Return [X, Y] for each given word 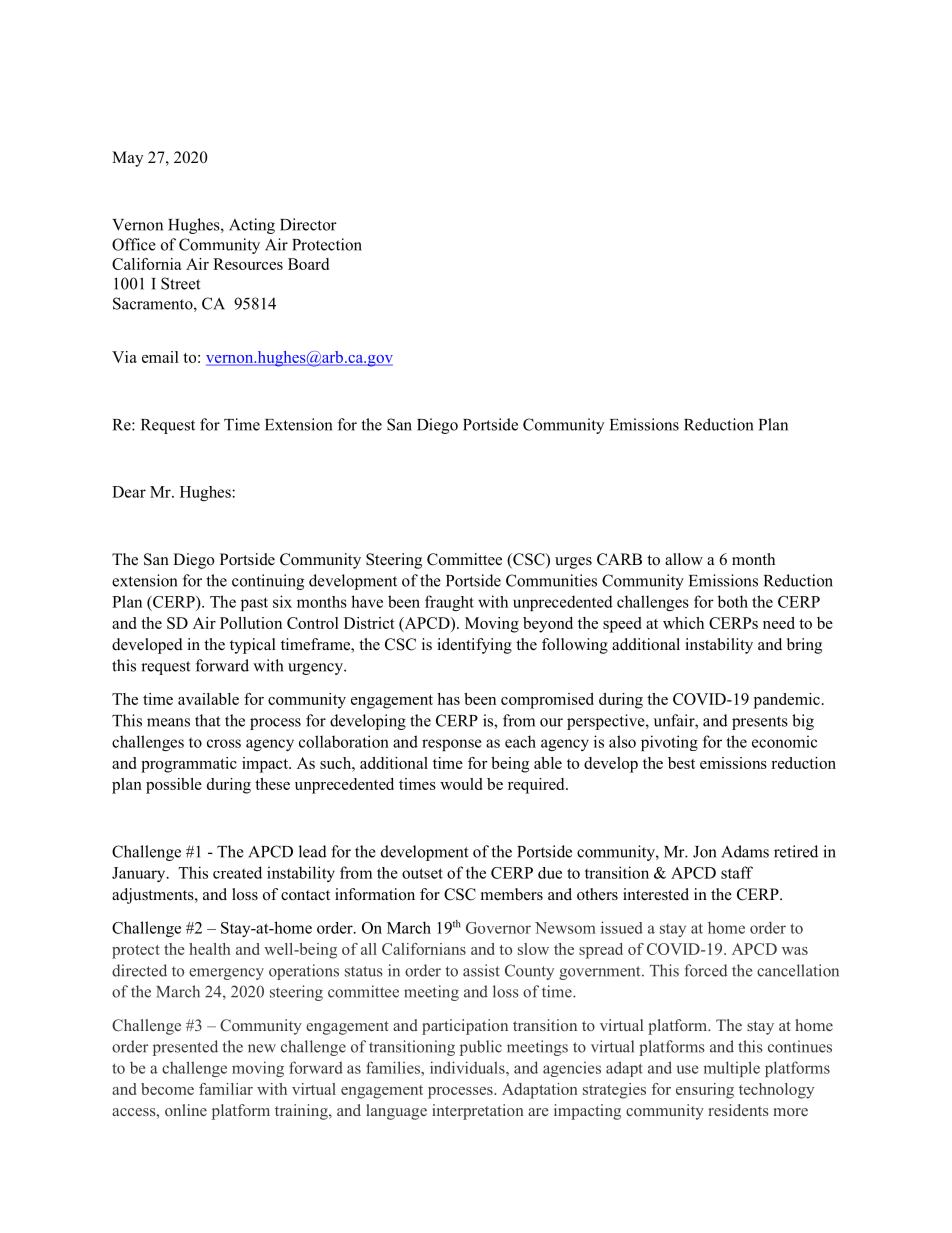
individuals [468, 1067]
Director [308, 224]
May [127, 159]
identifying [474, 646]
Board [308, 264]
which [683, 623]
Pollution [251, 623]
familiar [226, 1089]
